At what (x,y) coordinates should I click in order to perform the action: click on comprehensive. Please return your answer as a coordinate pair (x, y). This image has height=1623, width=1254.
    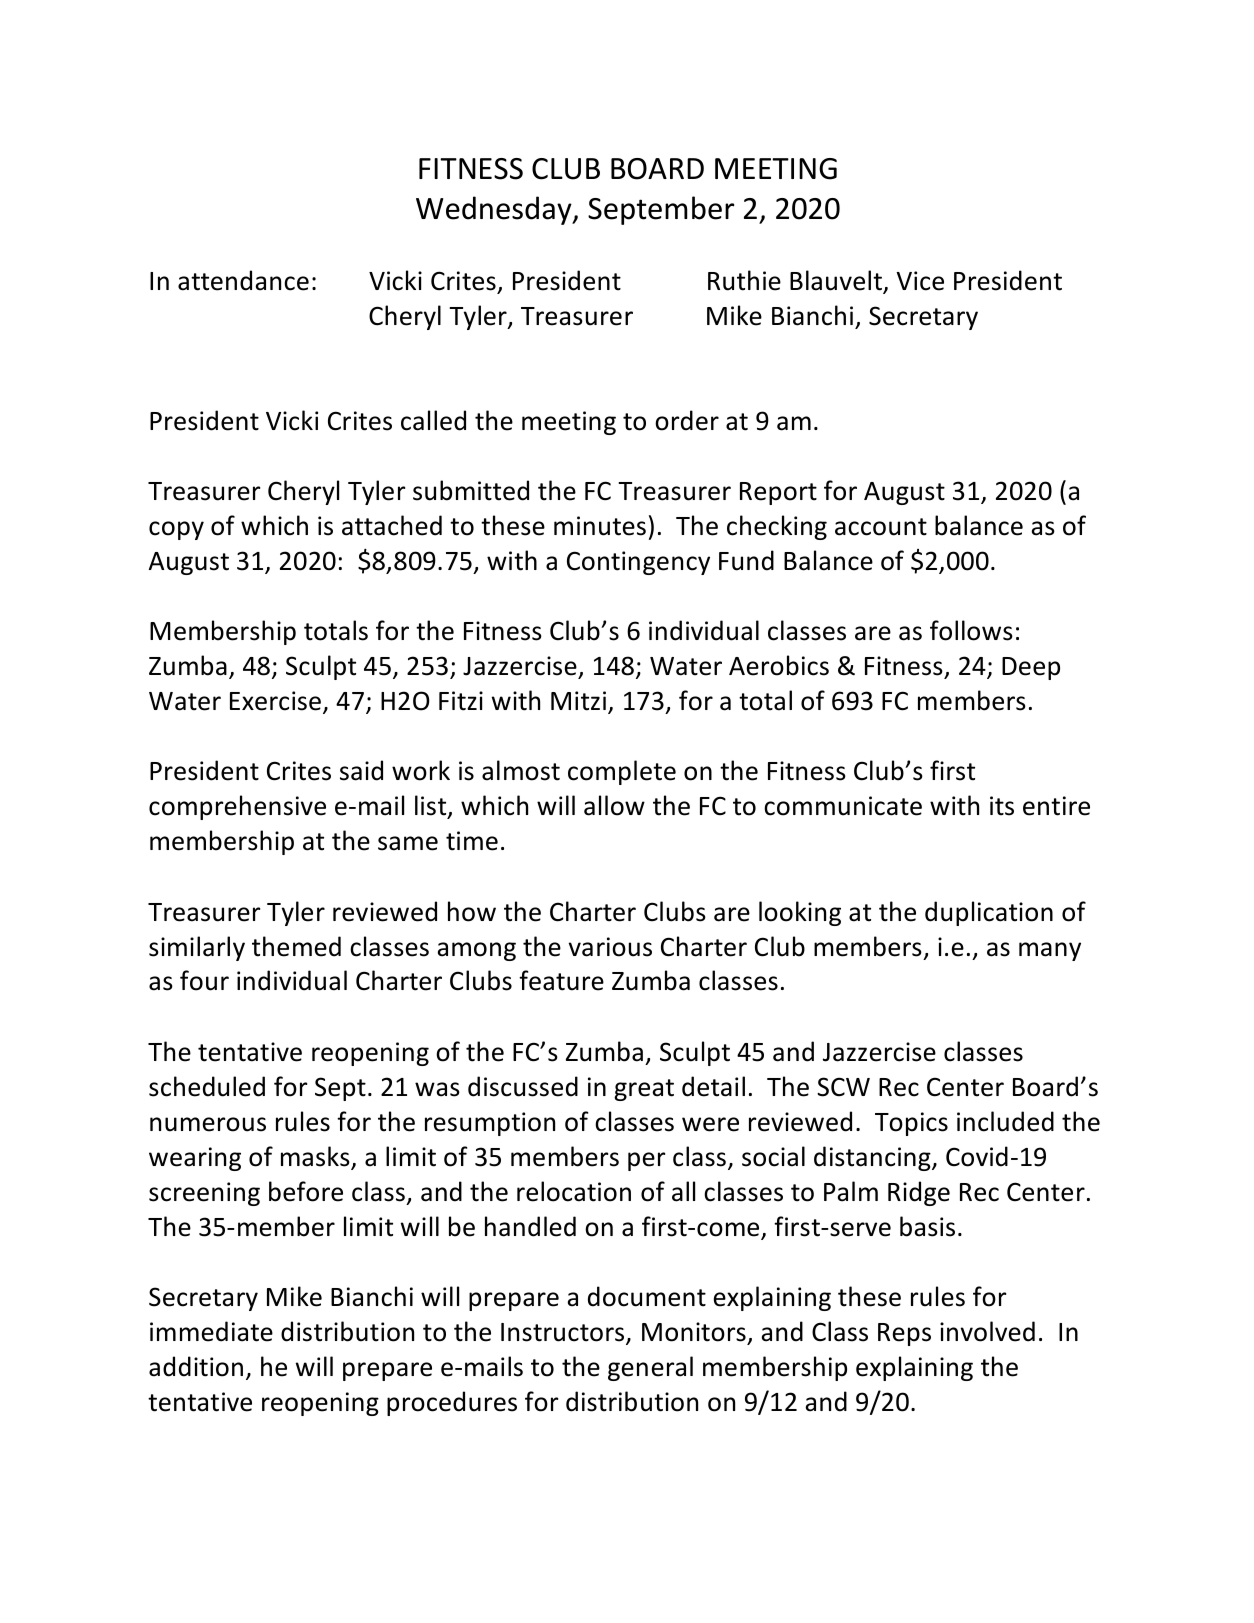
    Looking at the image, I should click on (237, 807).
